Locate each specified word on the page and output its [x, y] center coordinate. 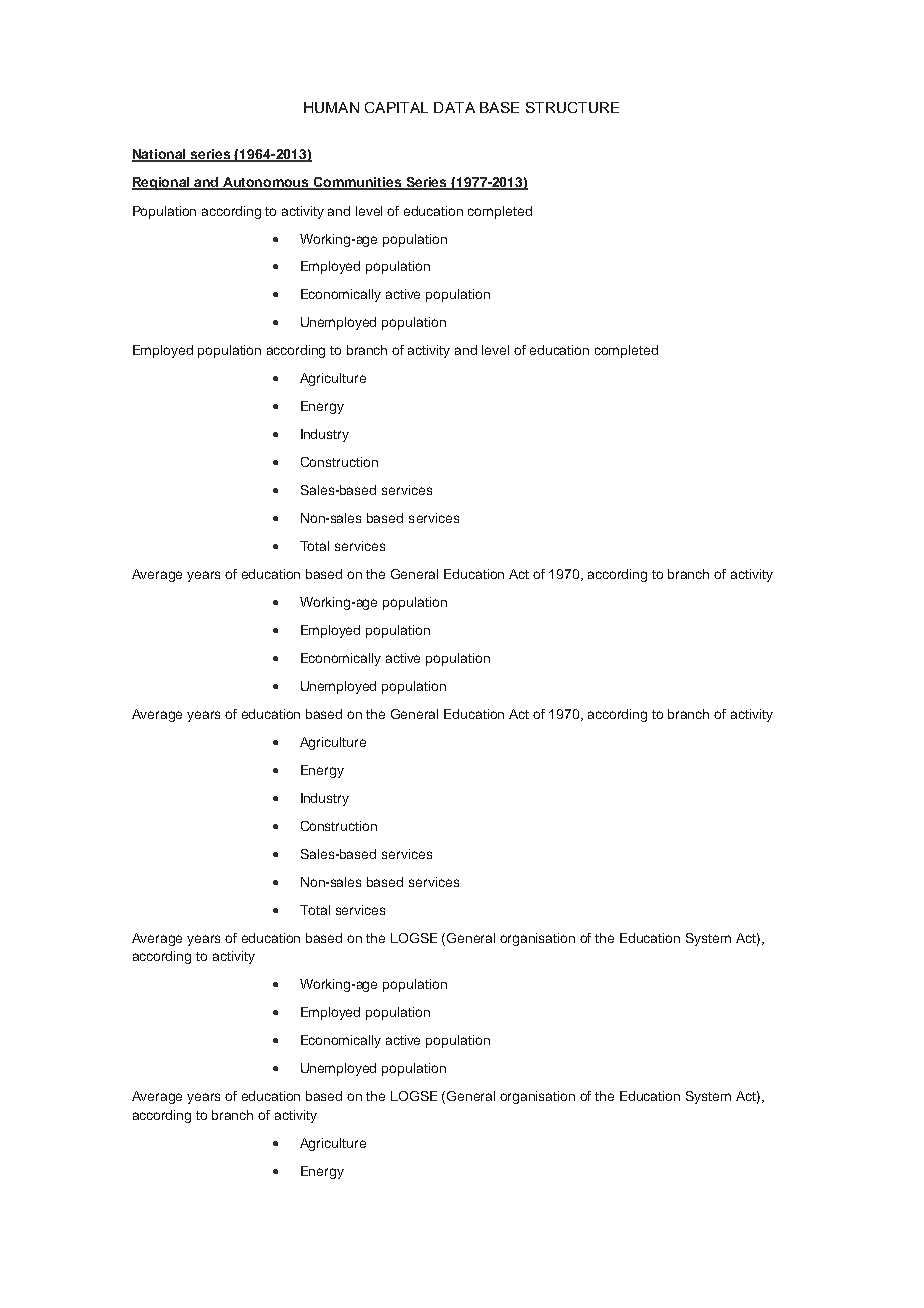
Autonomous [267, 183]
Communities [358, 183]
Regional [162, 183]
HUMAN [331, 107]
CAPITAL [396, 107]
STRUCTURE [572, 107]
